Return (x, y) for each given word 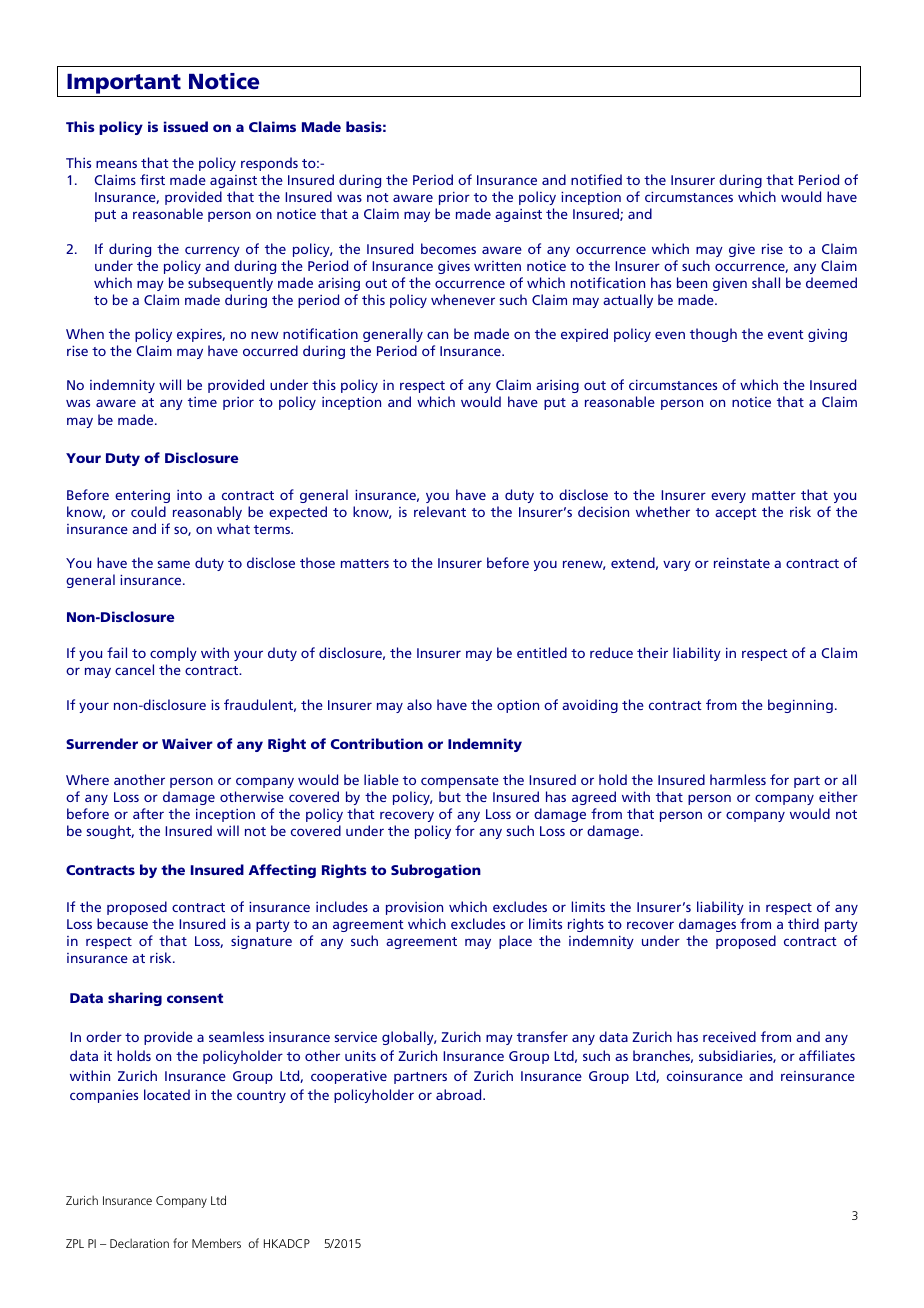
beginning (800, 706)
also (419, 704)
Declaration (139, 1243)
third (803, 923)
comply (173, 654)
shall (766, 282)
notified (596, 179)
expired (584, 335)
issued (186, 126)
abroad (460, 1094)
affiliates (827, 1055)
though (713, 335)
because (122, 923)
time (202, 402)
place (515, 942)
